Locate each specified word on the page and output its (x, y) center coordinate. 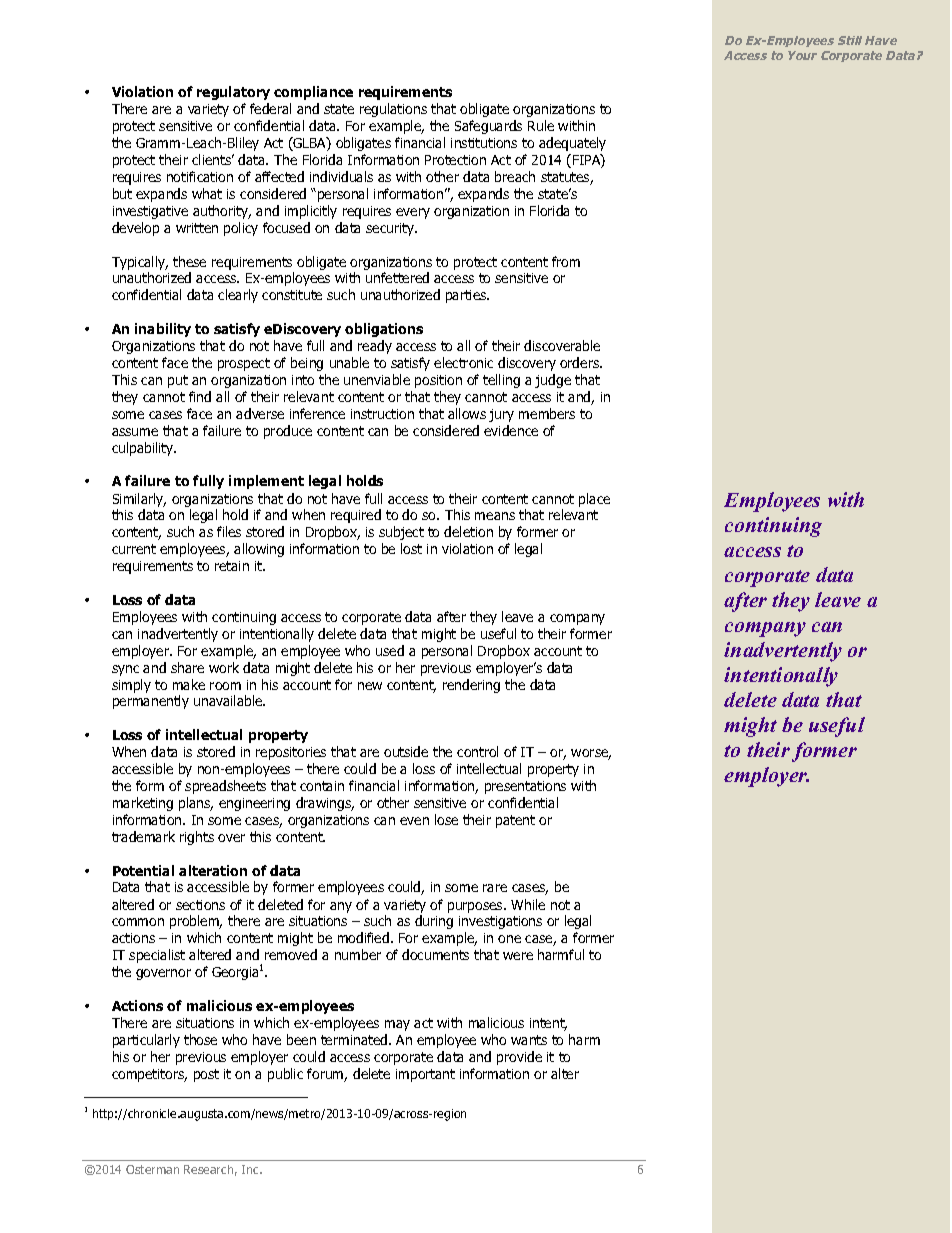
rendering (471, 686)
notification (200, 176)
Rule (541, 125)
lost (411, 548)
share (187, 667)
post (206, 1075)
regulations (393, 110)
